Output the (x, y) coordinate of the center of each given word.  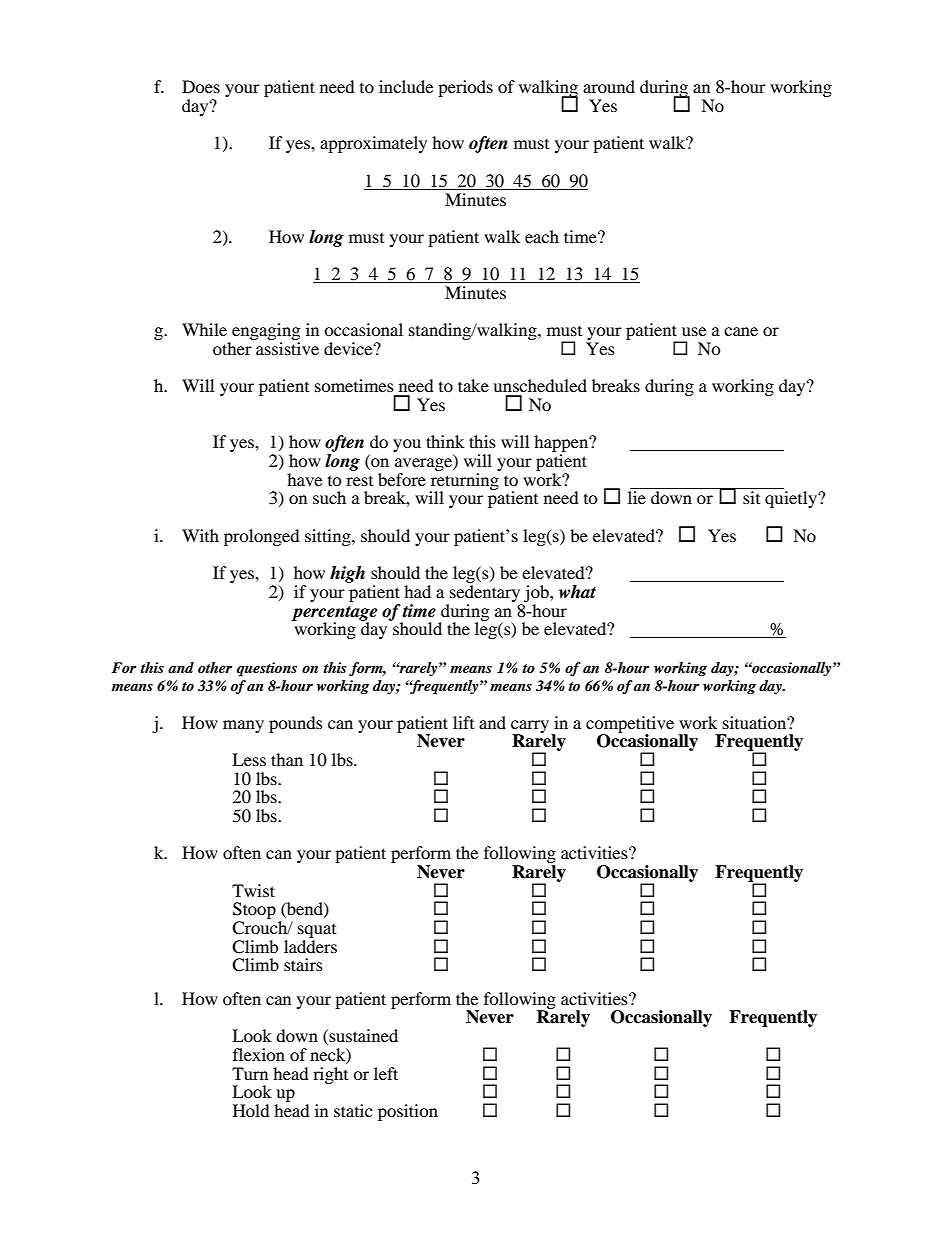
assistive (287, 348)
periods (465, 88)
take (473, 385)
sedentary (485, 593)
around (609, 86)
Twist (253, 890)
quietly (792, 499)
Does (201, 86)
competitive (630, 725)
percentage (334, 614)
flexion (259, 1054)
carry (530, 727)
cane (741, 331)
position (408, 1112)
